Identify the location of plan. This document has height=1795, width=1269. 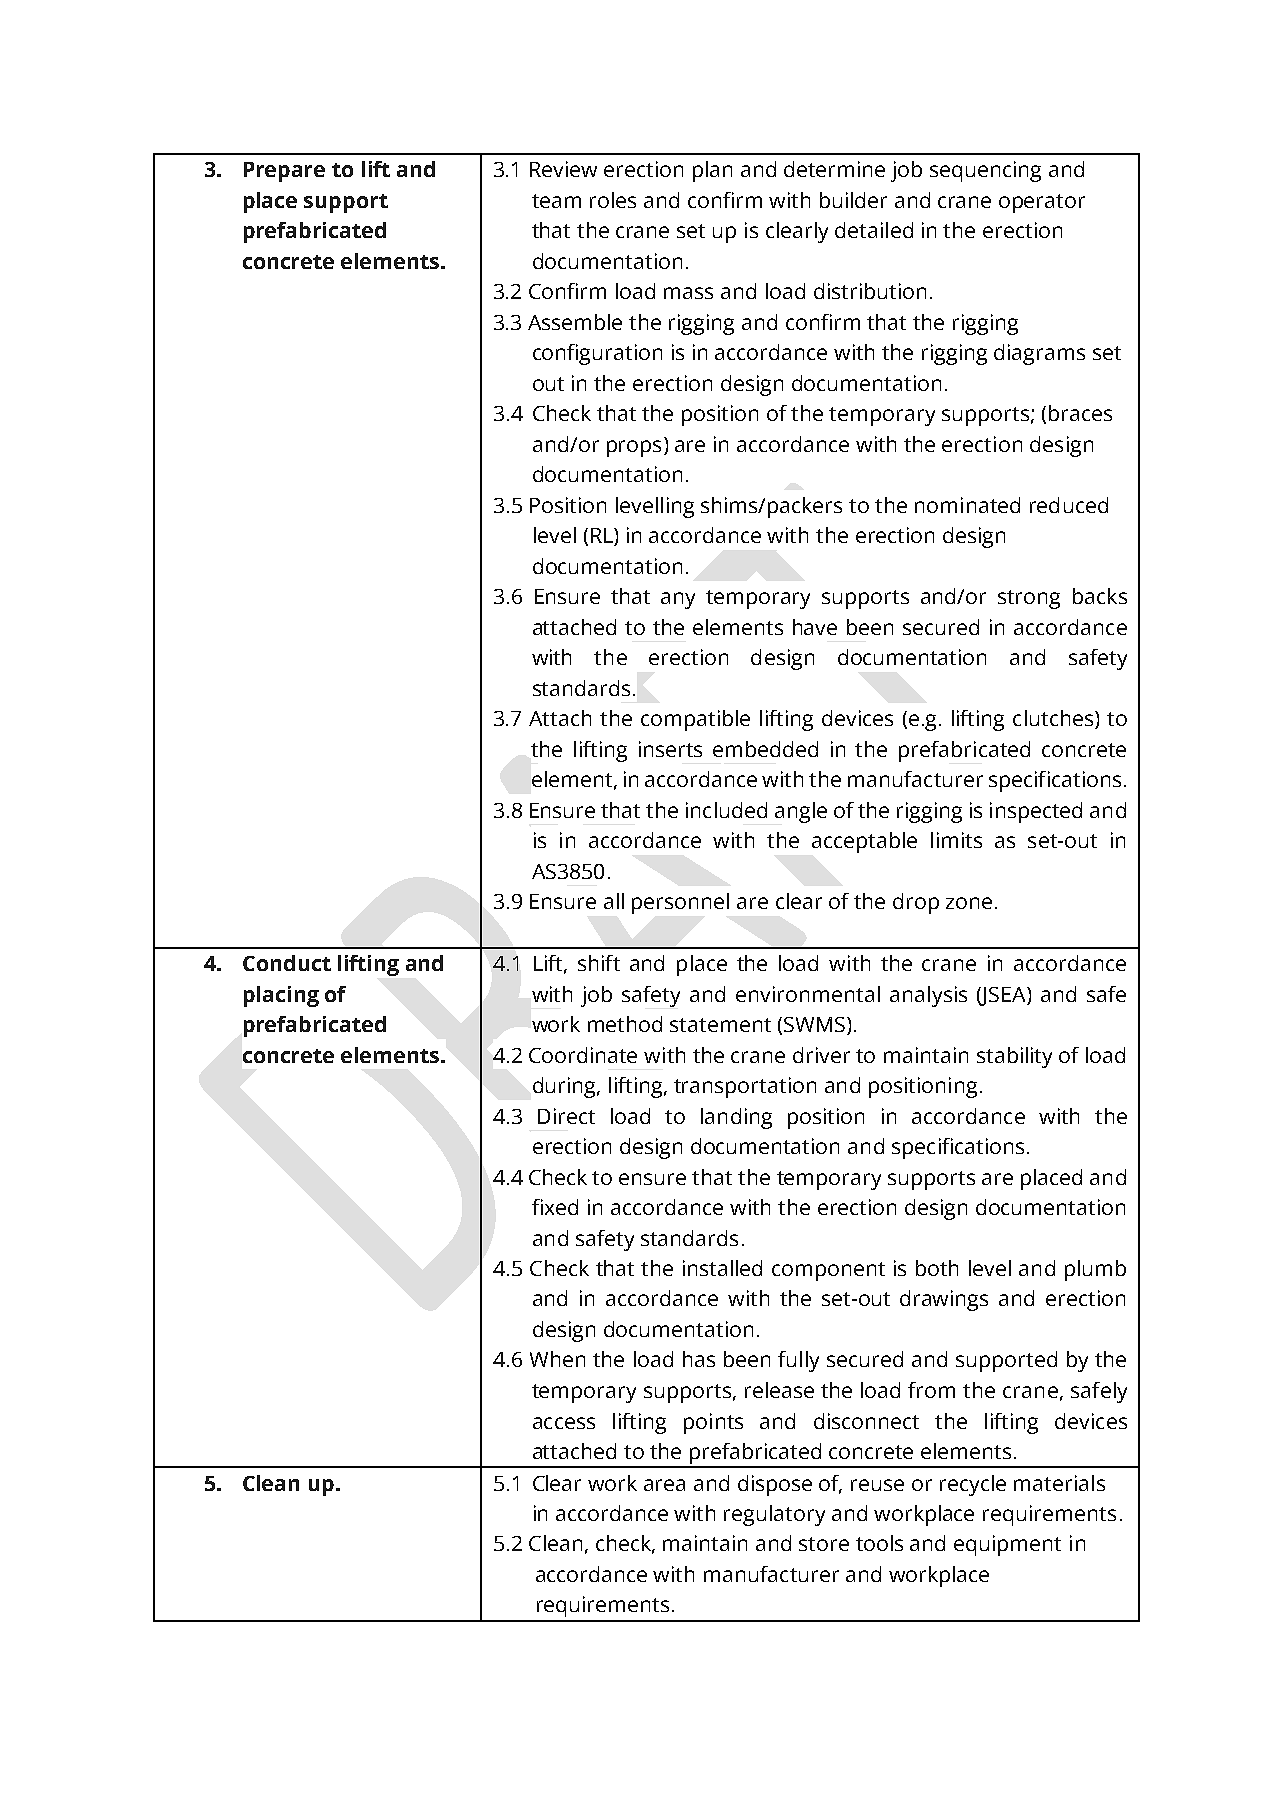
(712, 171).
